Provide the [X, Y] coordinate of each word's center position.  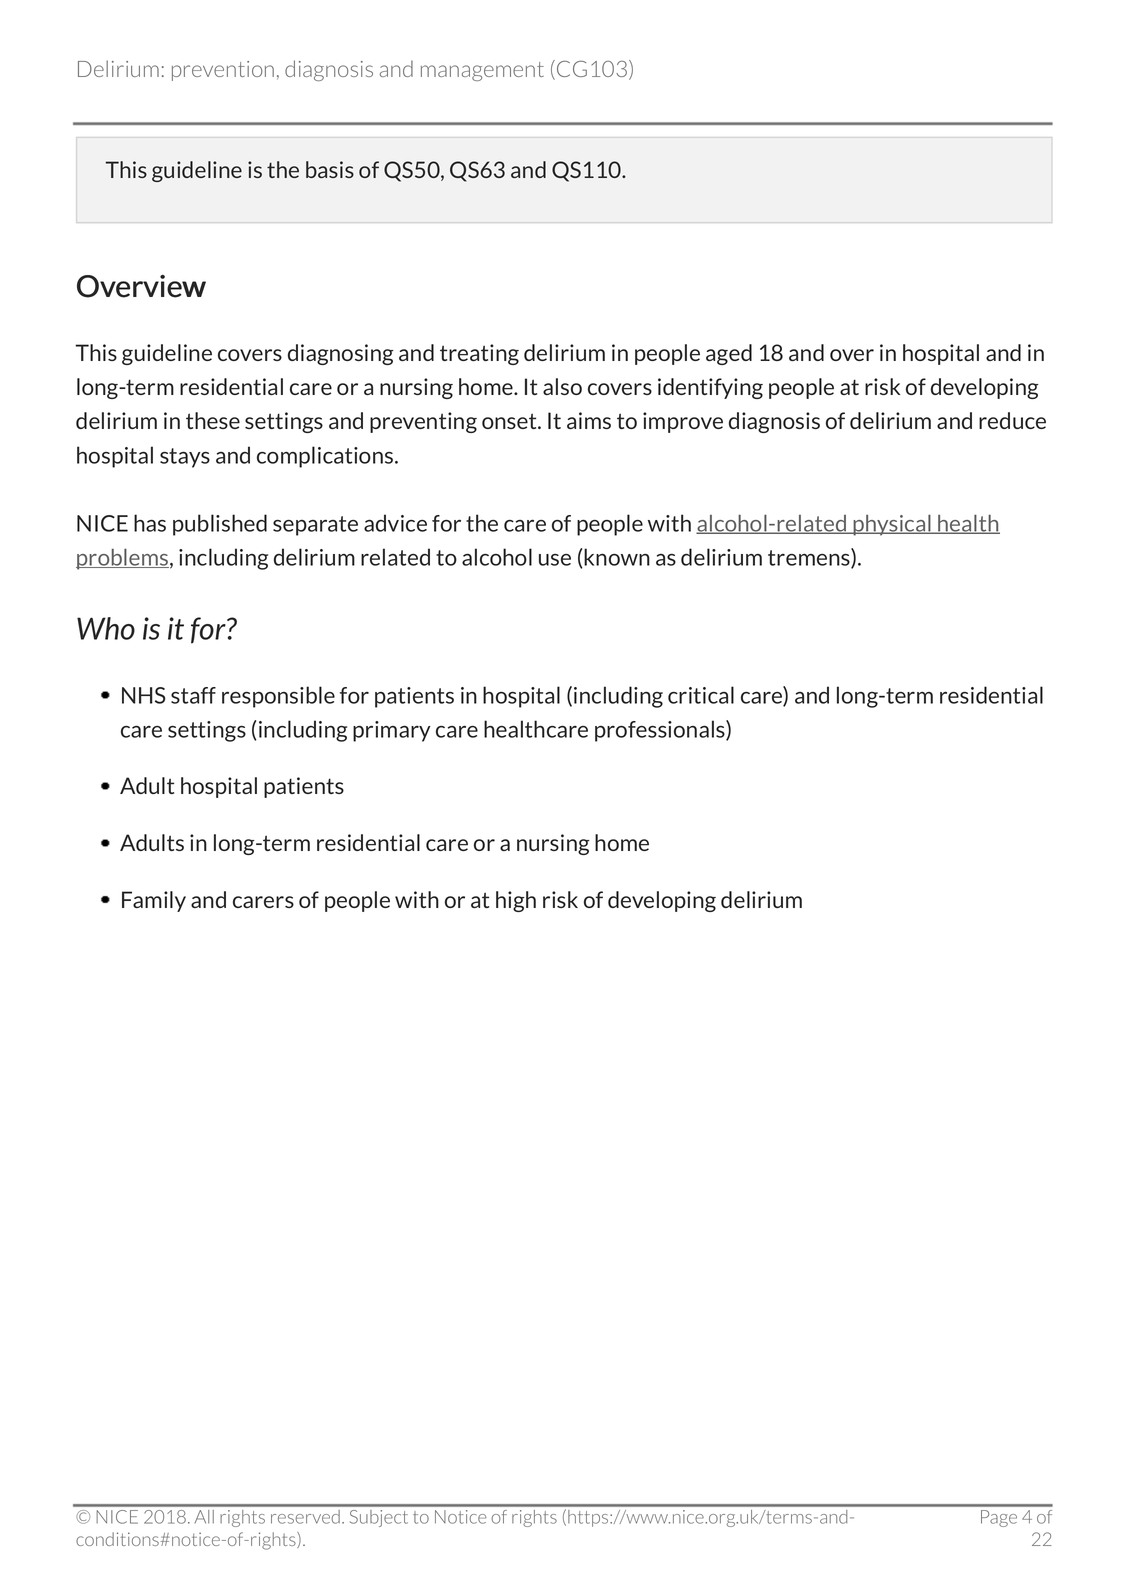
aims [589, 420]
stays [185, 458]
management [482, 71]
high [516, 901]
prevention [223, 71]
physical [892, 525]
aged [729, 354]
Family [154, 901]
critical [701, 695]
